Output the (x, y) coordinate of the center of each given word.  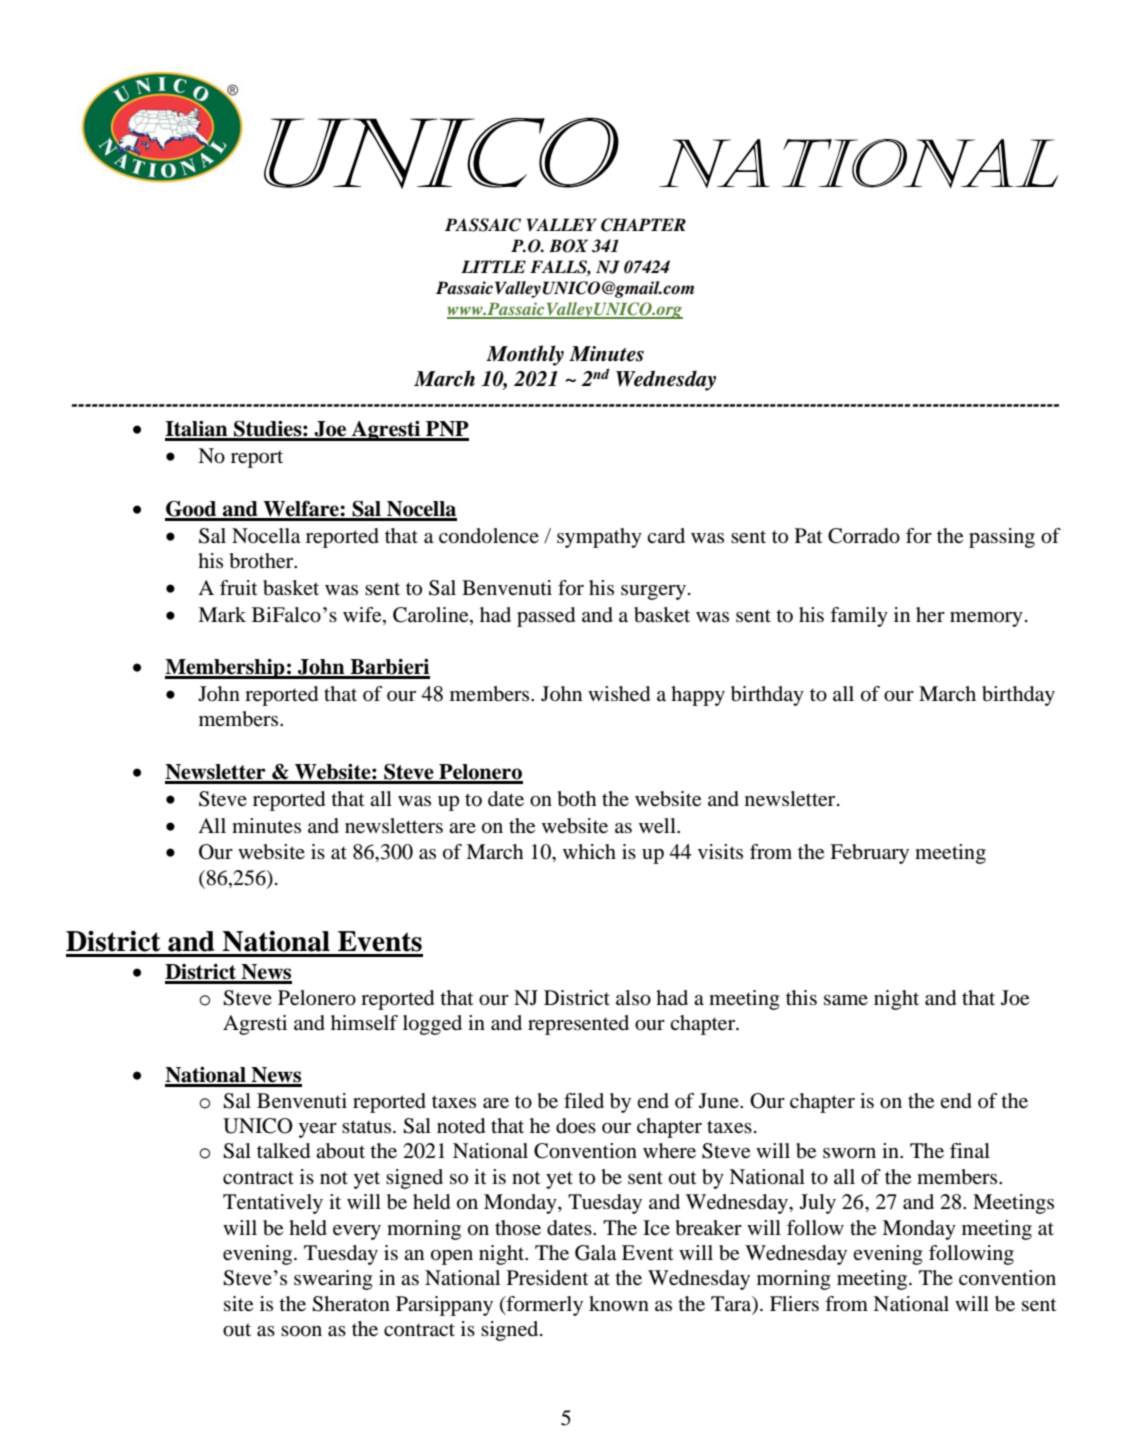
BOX (568, 246)
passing (1002, 538)
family (859, 617)
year (317, 1130)
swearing (333, 1280)
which (589, 851)
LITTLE (493, 266)
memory (986, 619)
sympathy (599, 538)
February (869, 854)
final (970, 1150)
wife (363, 616)
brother (263, 561)
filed (584, 1100)
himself (364, 1023)
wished (619, 694)
